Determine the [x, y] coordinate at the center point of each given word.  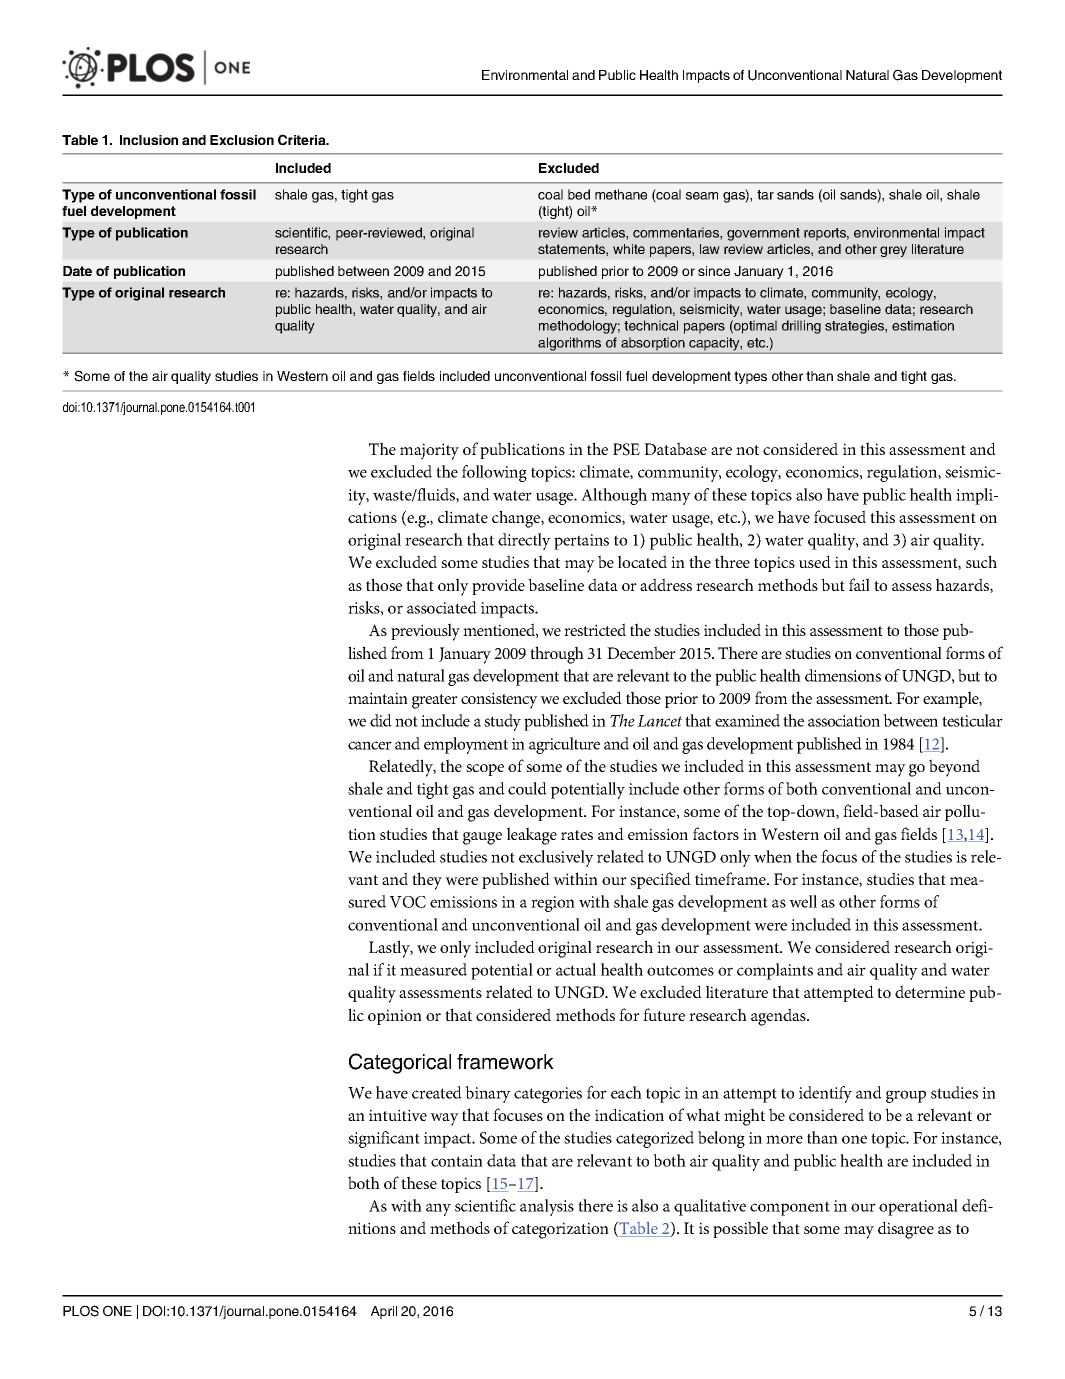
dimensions [843, 675]
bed [579, 194]
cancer [370, 745]
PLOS [81, 1311]
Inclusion [149, 140]
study [502, 722]
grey [893, 251]
